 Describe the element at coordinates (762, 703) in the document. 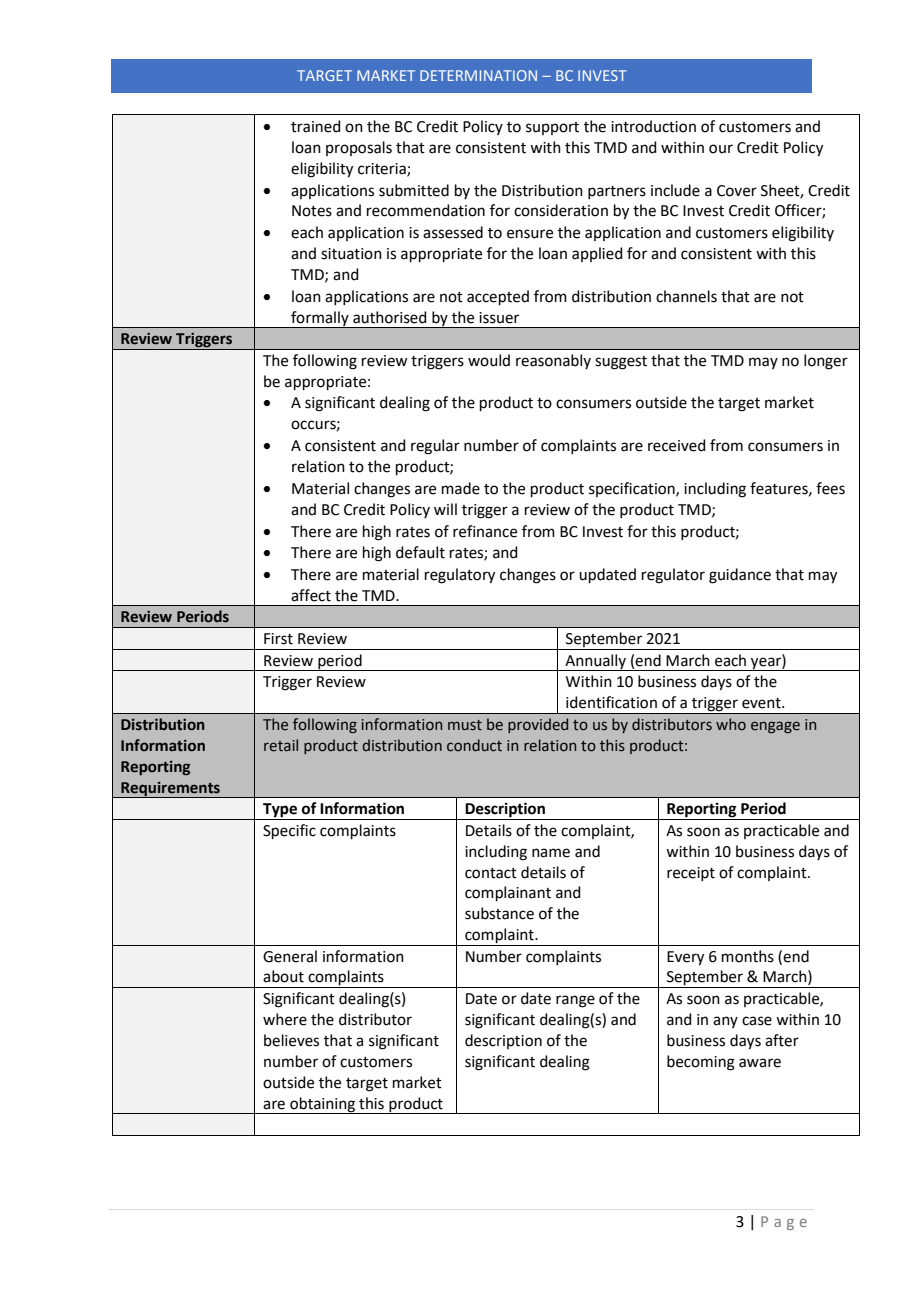

I see `event` at that location.
